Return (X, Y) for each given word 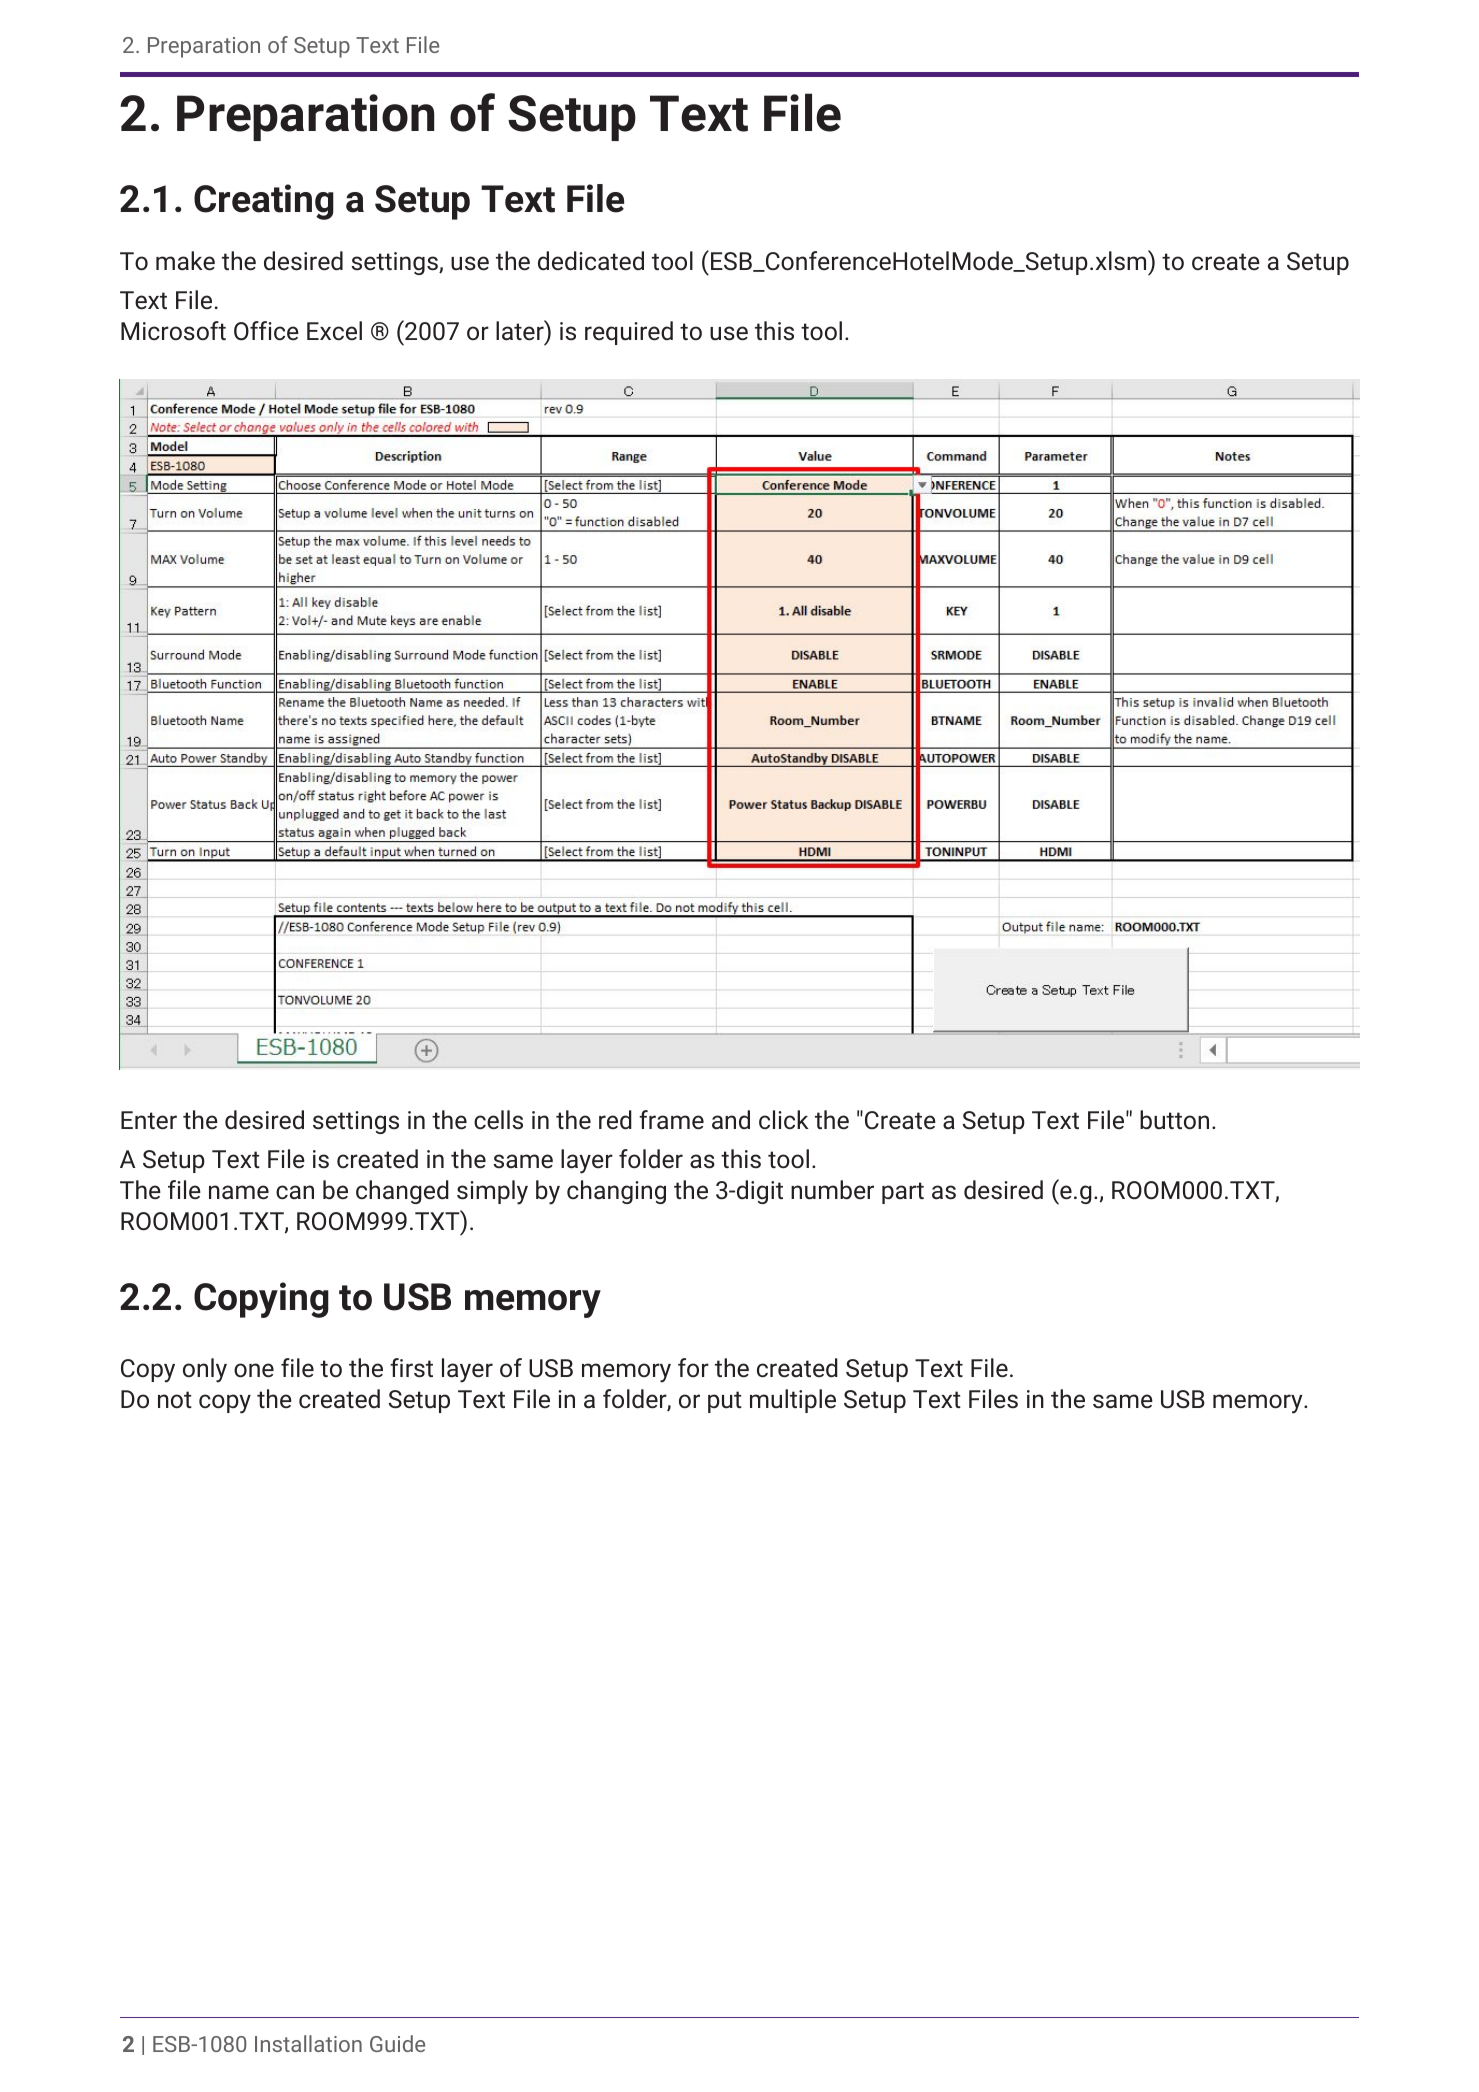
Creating (264, 202)
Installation (308, 2043)
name (239, 1192)
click (783, 1119)
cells (498, 1120)
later (521, 330)
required (629, 333)
